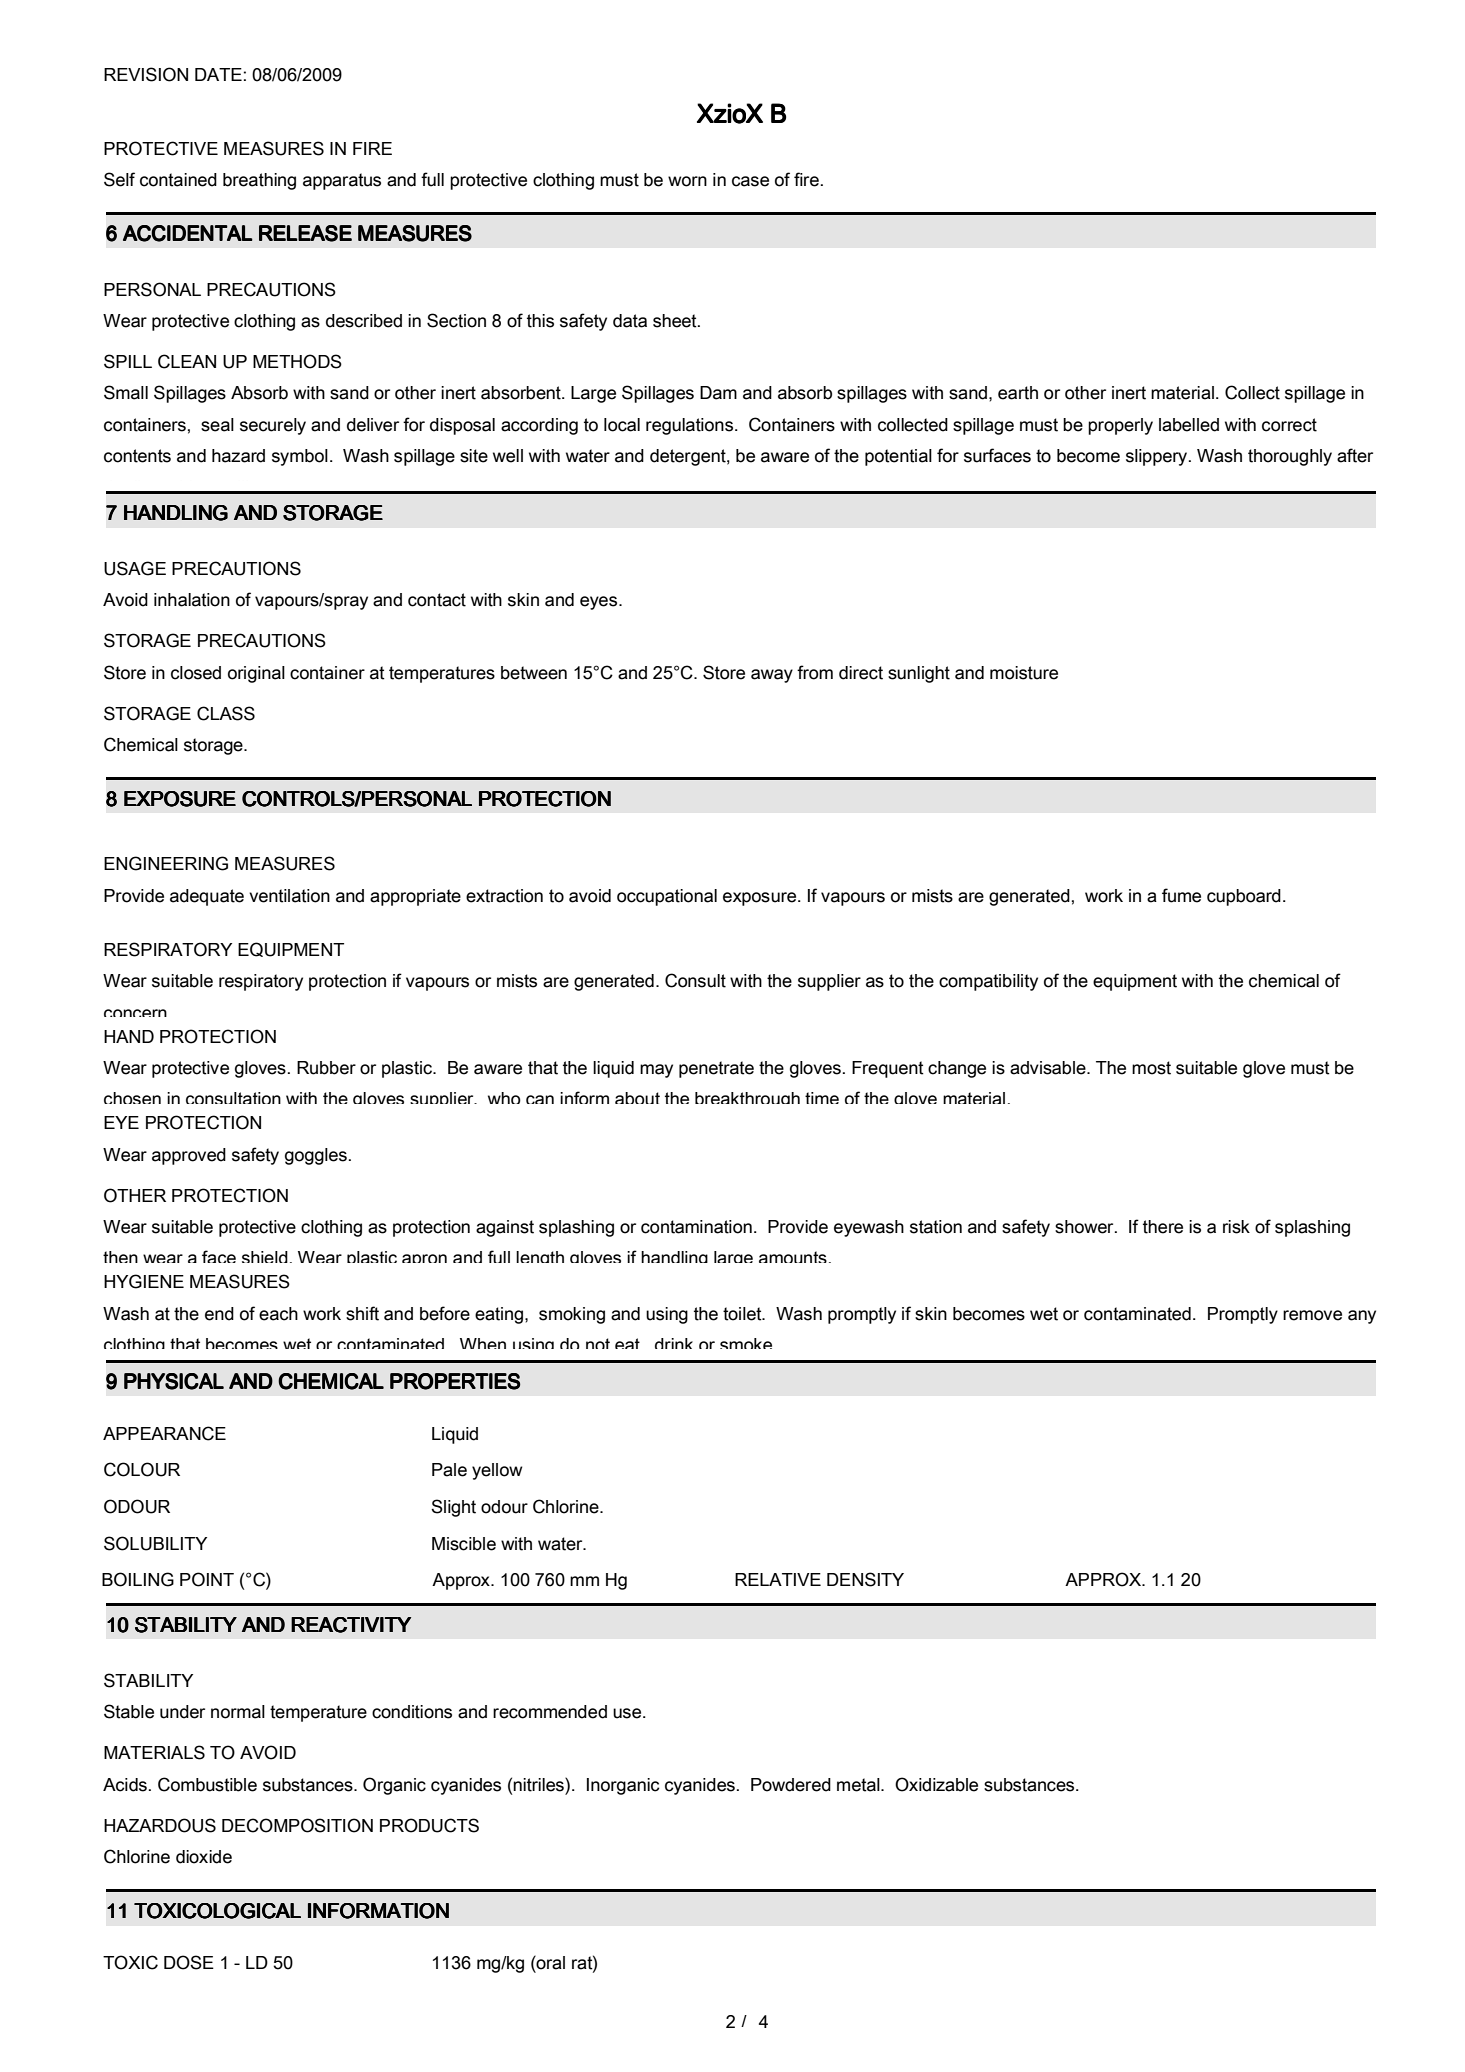 This document has width=1465, height=2072. What do you see at coordinates (750, 181) in the document?
I see `case` at bounding box center [750, 181].
